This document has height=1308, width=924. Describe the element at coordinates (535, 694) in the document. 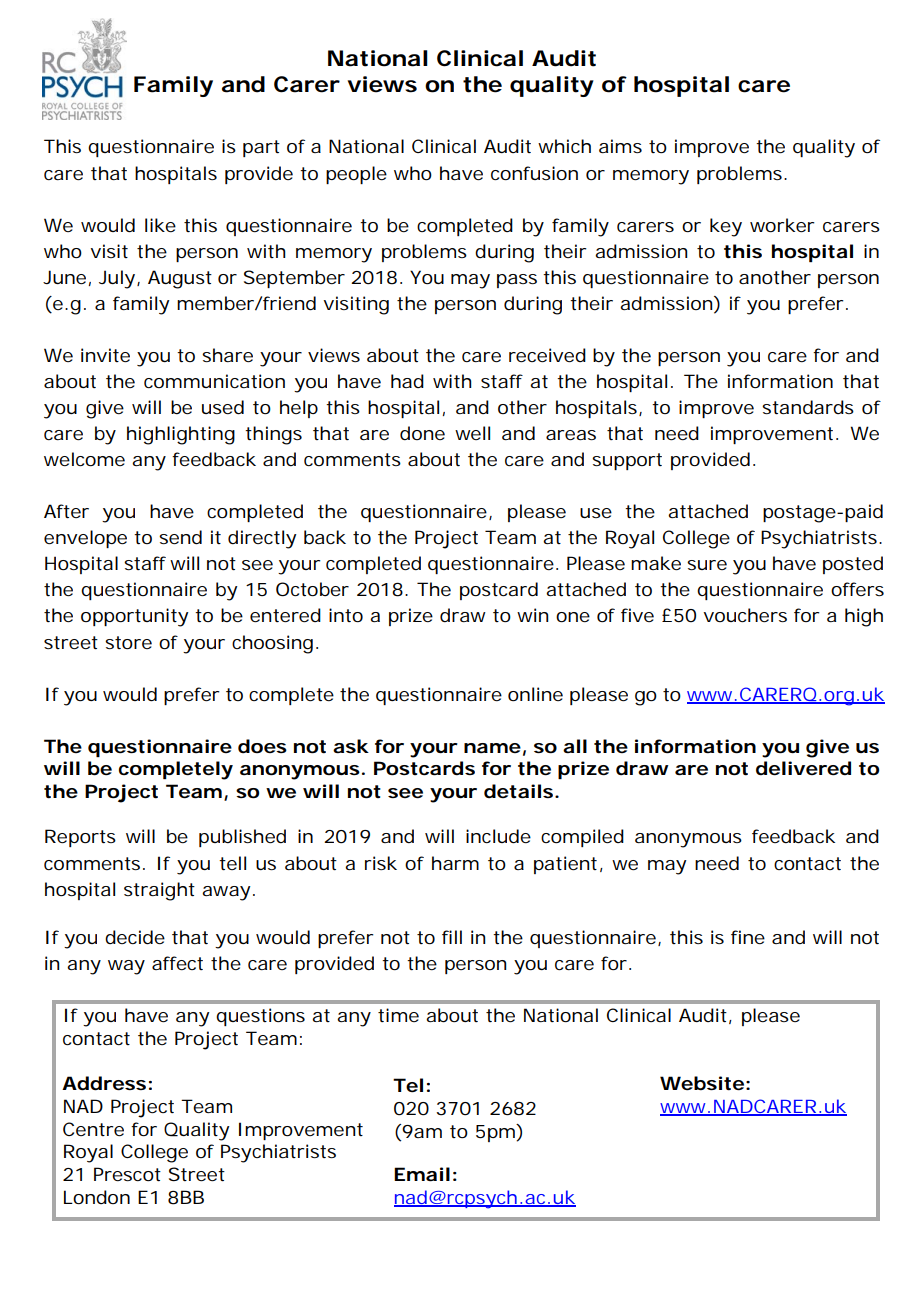

I see `online` at that location.
